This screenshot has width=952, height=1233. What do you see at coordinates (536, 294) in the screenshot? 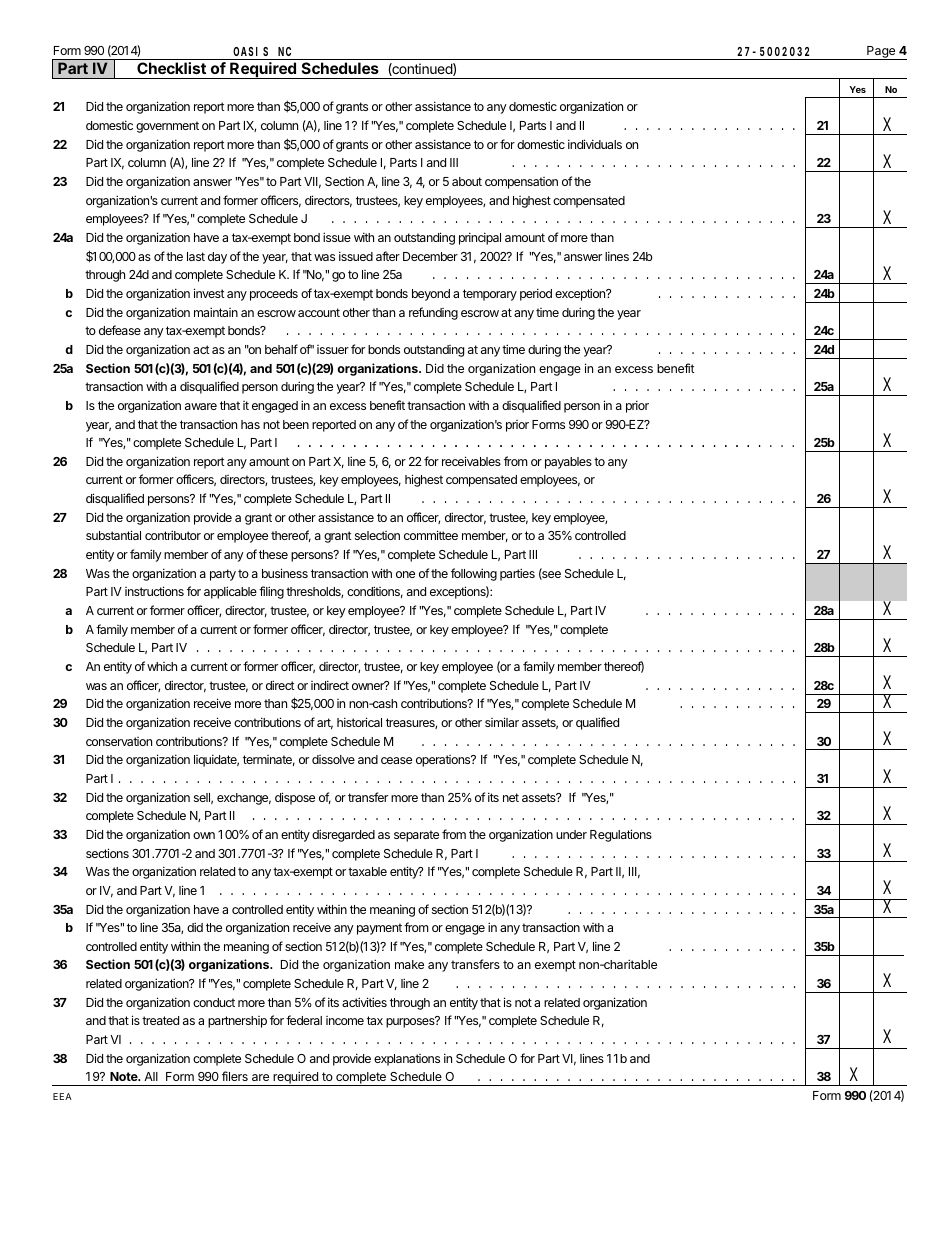
I see `period` at bounding box center [536, 294].
